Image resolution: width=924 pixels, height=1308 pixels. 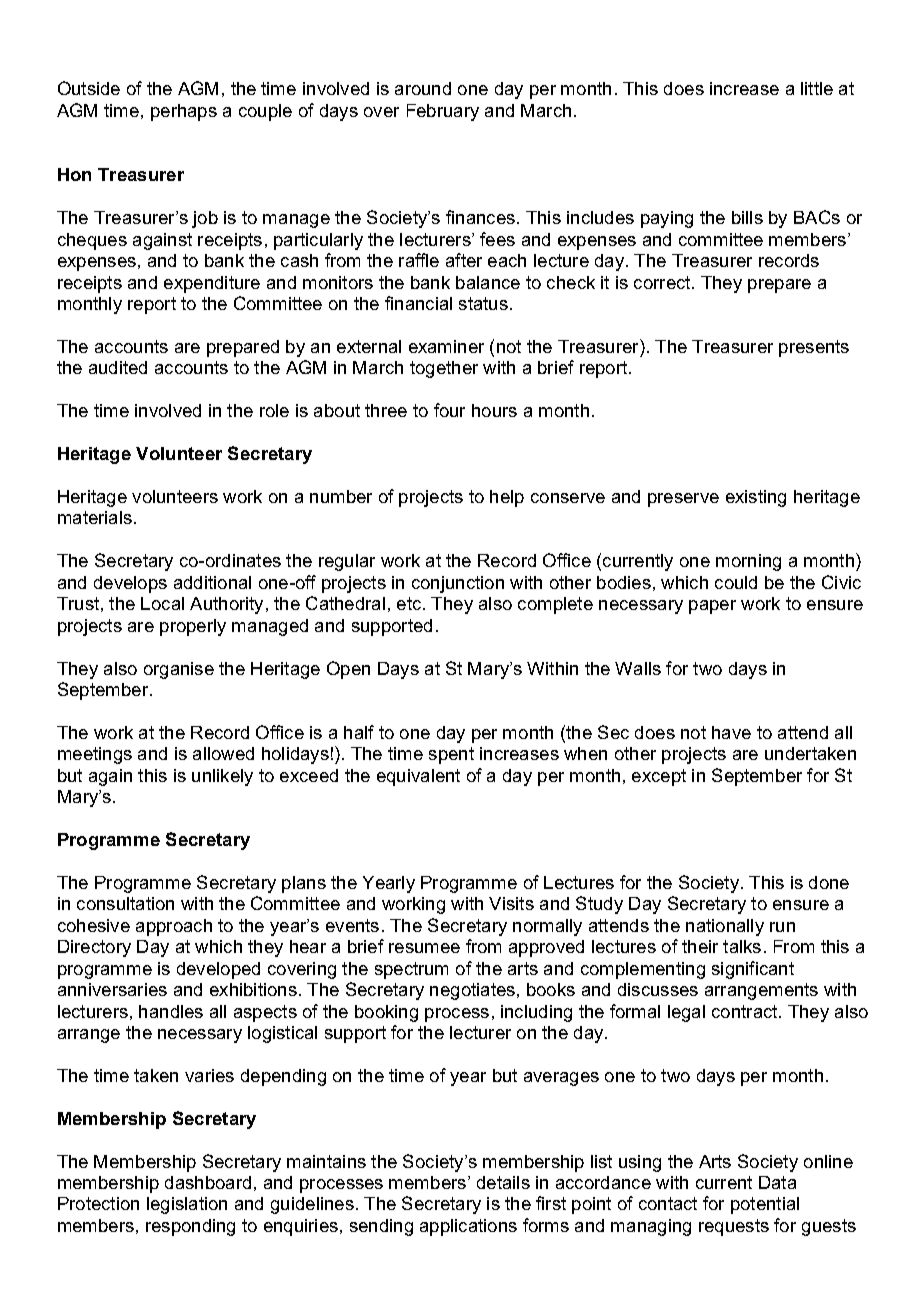 I want to click on little, so click(x=817, y=88).
